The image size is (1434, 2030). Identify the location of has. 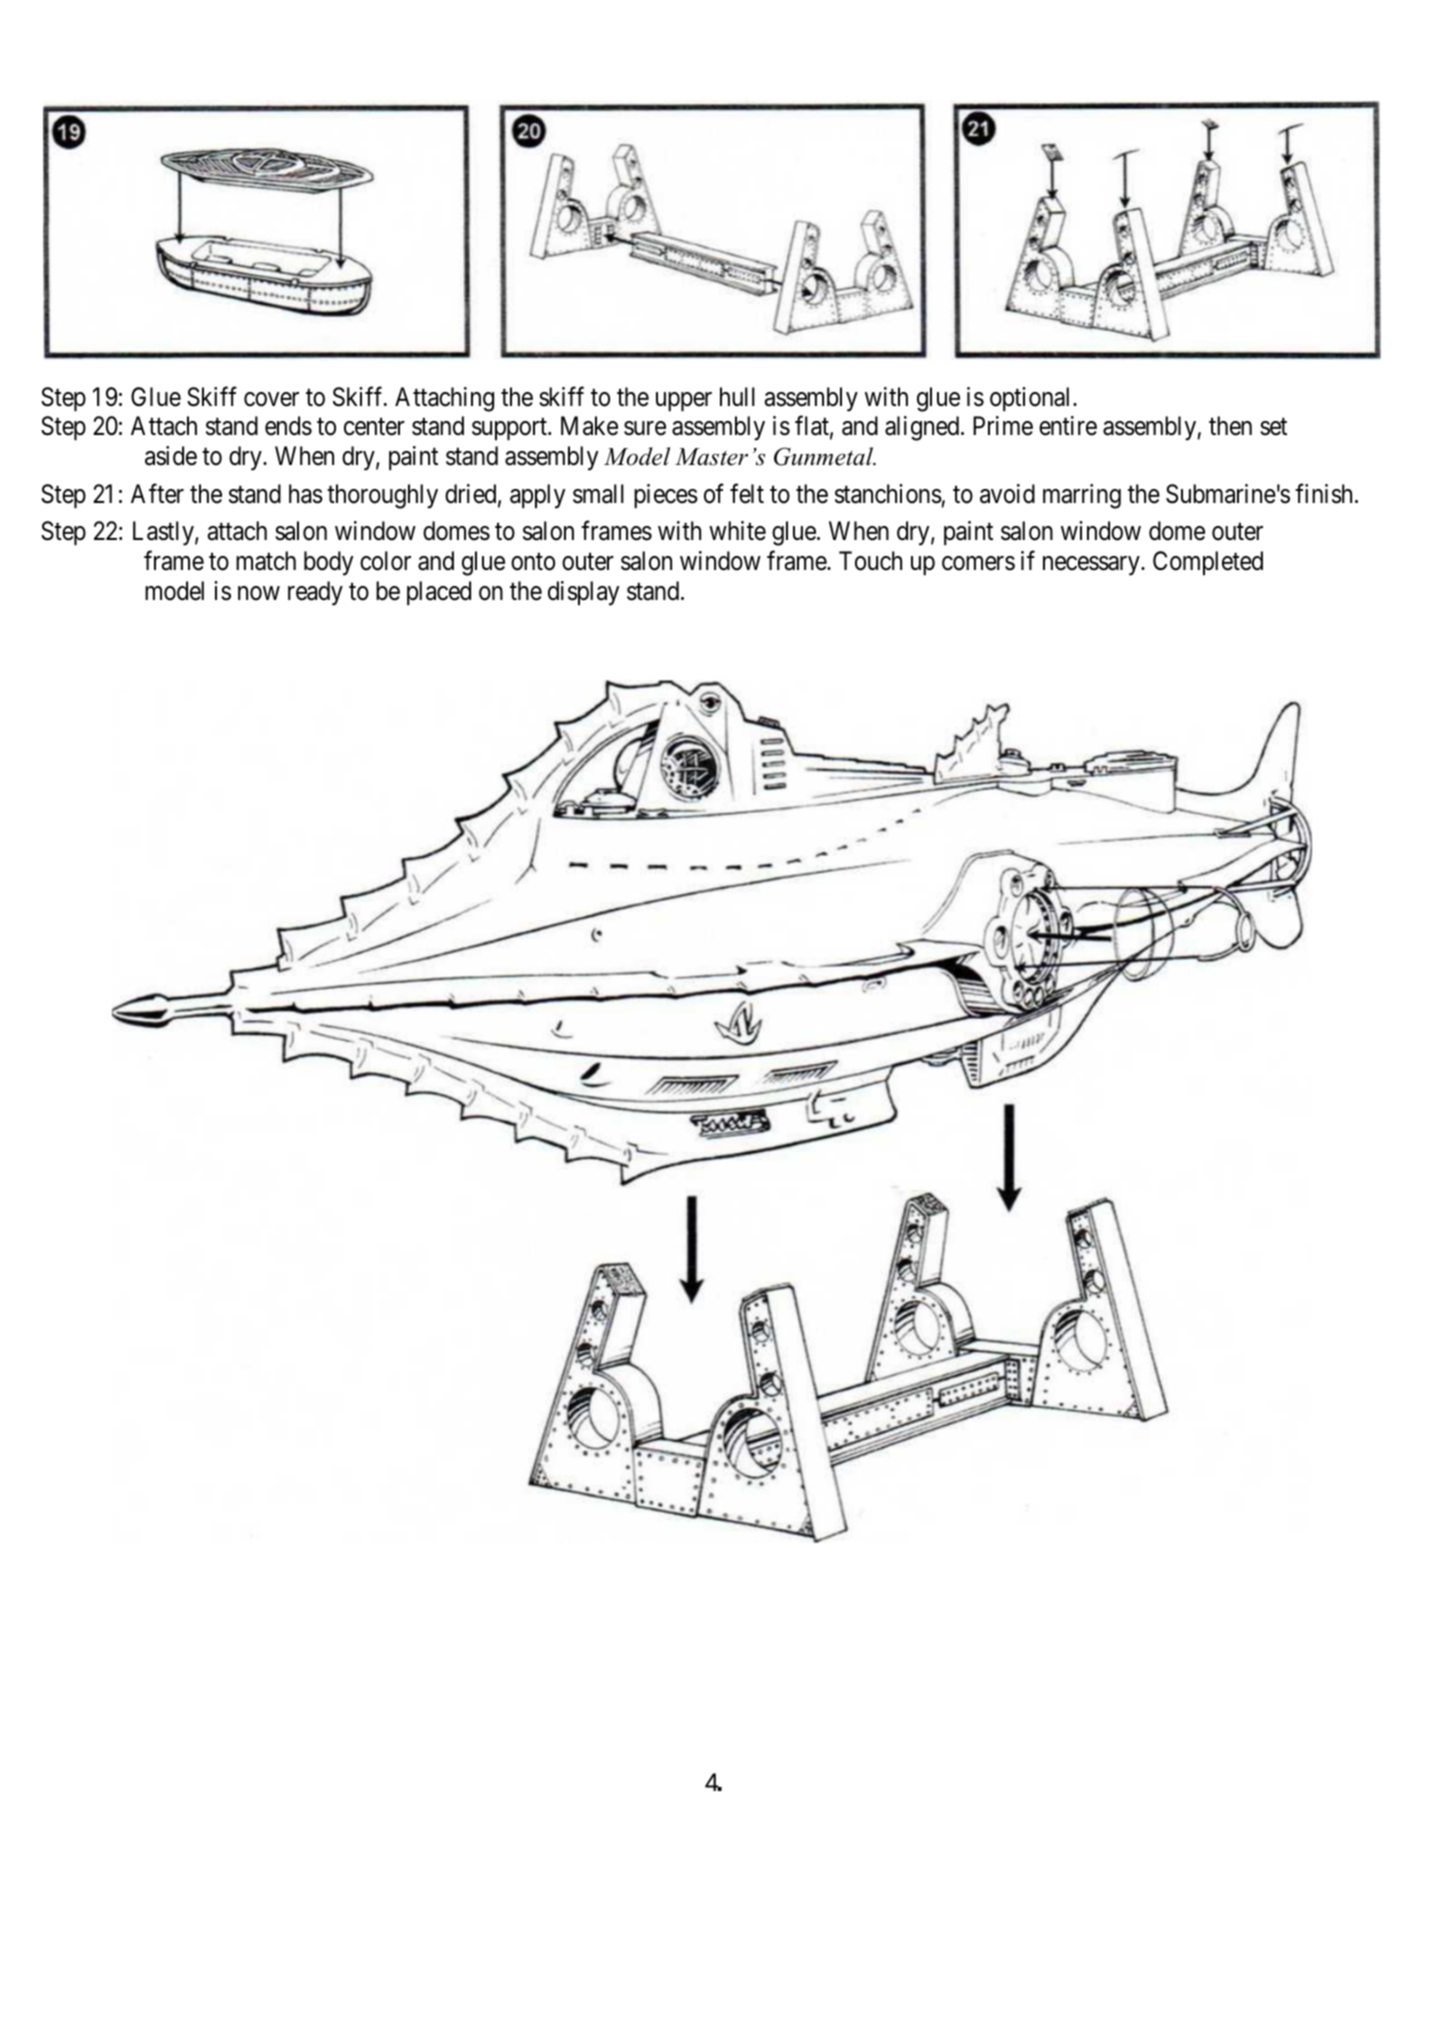
(306, 494).
